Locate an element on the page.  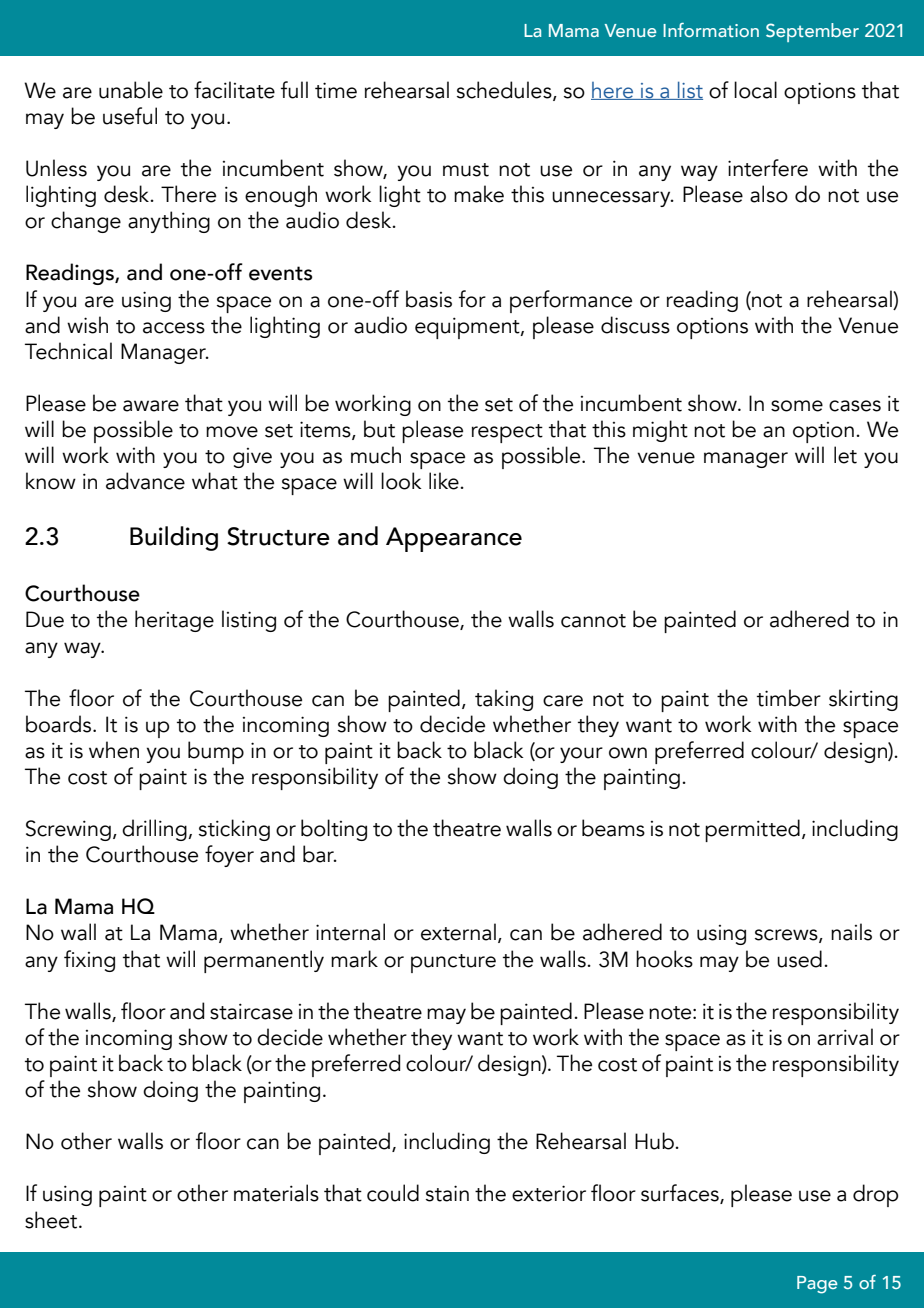
sheet is located at coordinates (52, 1220).
